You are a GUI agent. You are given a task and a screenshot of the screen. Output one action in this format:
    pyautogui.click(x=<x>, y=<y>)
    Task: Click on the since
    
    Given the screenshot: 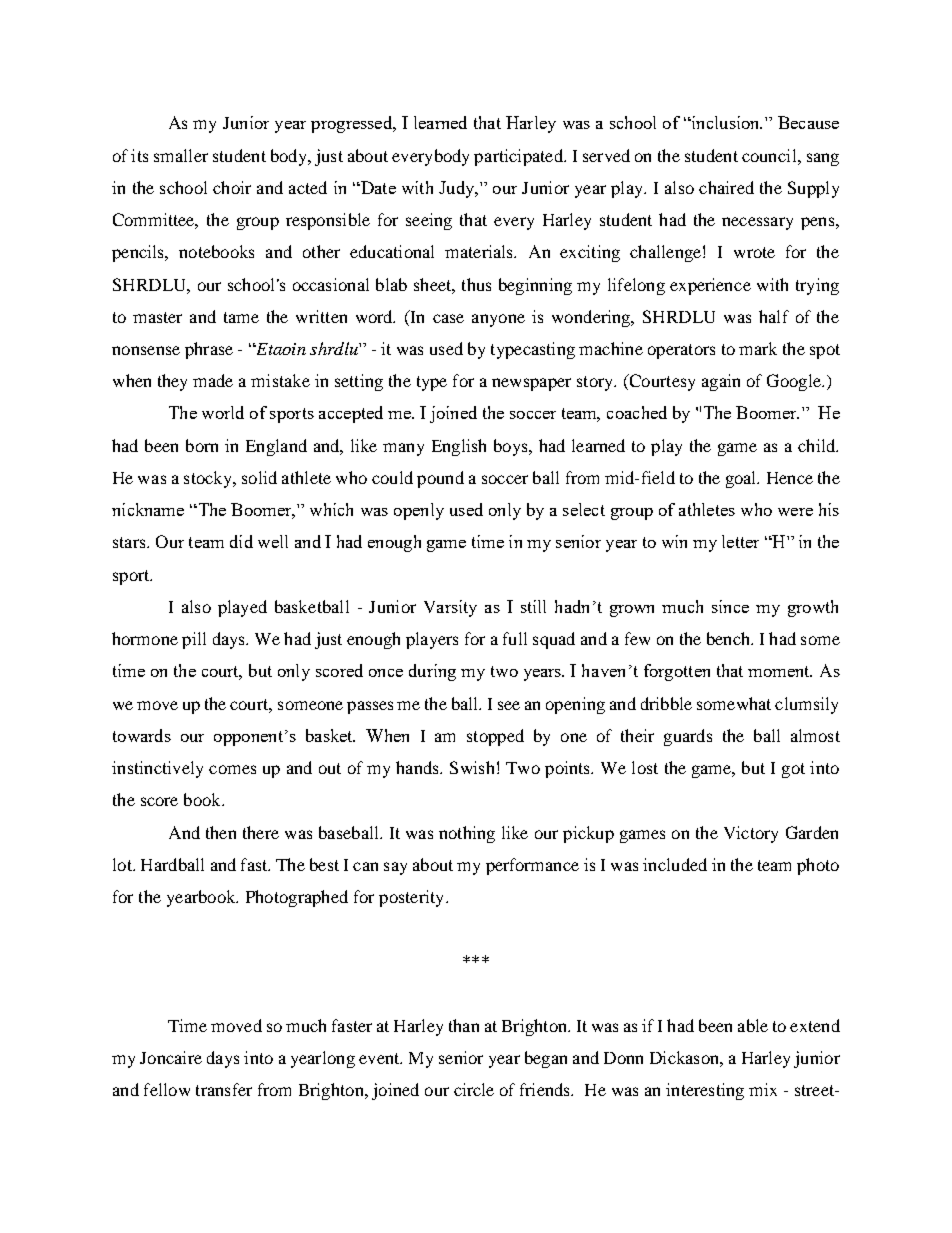 What is the action you would take?
    pyautogui.click(x=730, y=606)
